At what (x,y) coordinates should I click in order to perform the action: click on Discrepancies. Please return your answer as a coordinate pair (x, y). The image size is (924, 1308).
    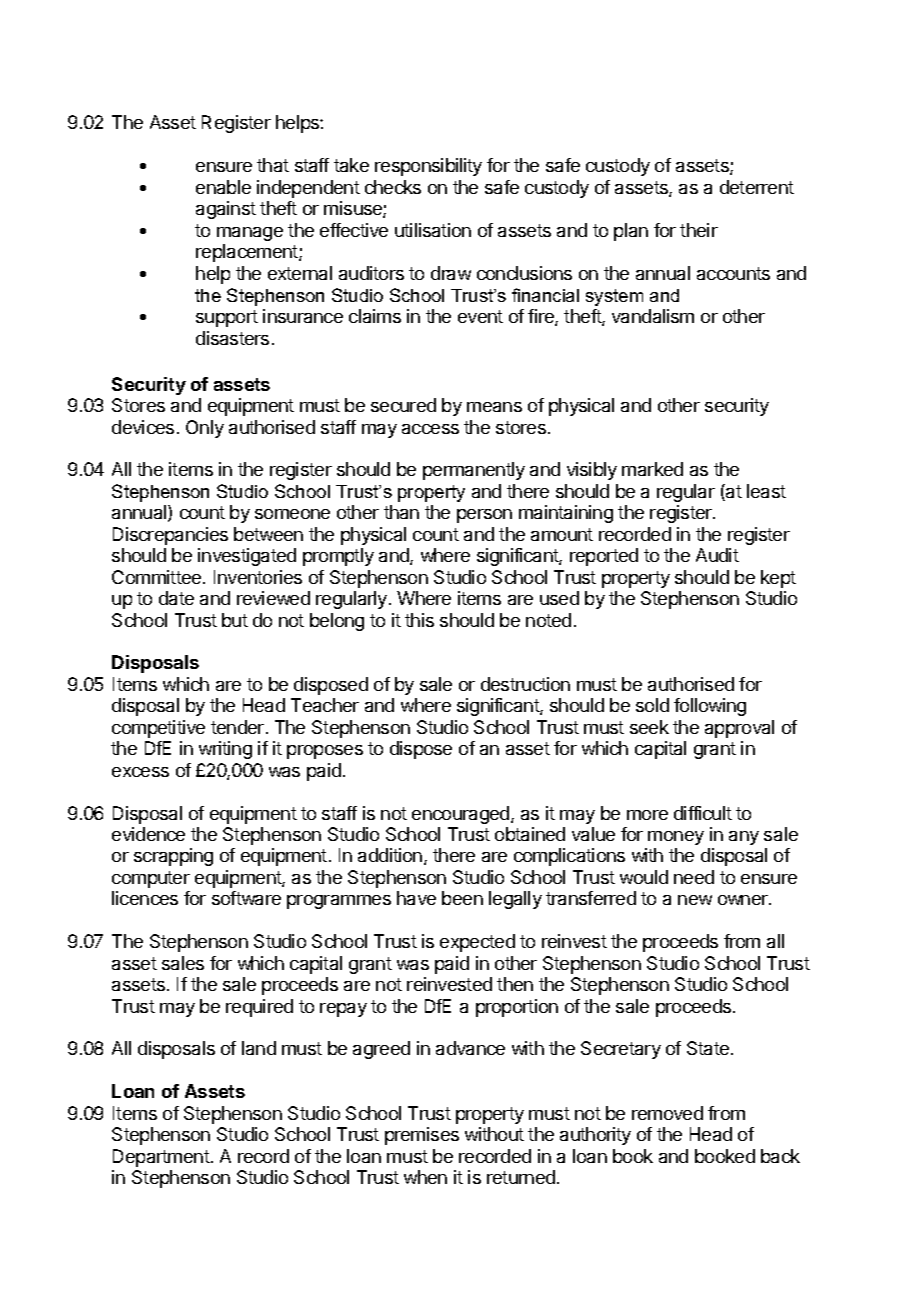
    Looking at the image, I should click on (170, 536).
